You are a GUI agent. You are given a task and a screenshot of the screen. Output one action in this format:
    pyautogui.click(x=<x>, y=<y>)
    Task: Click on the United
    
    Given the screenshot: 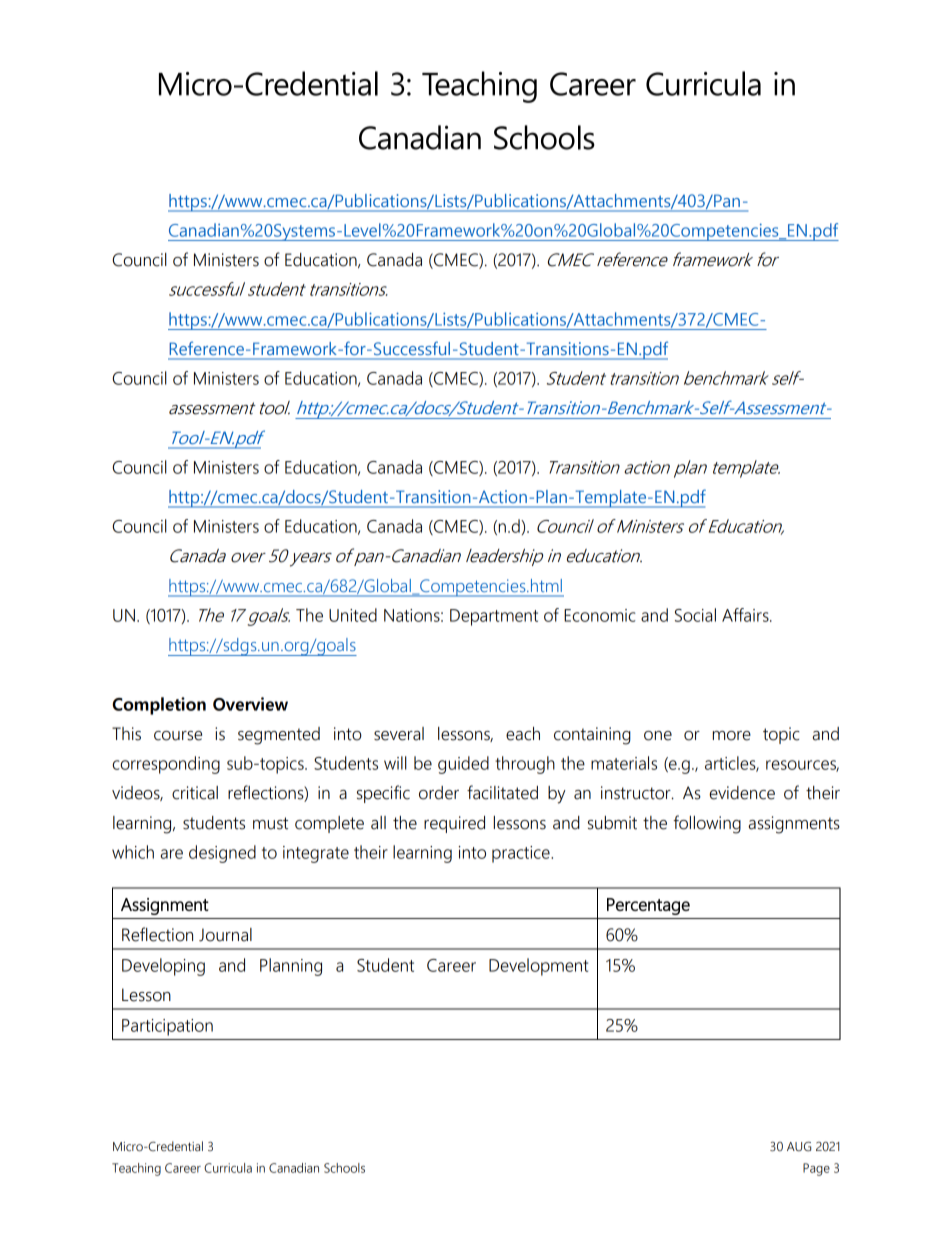 What is the action you would take?
    pyautogui.click(x=353, y=615)
